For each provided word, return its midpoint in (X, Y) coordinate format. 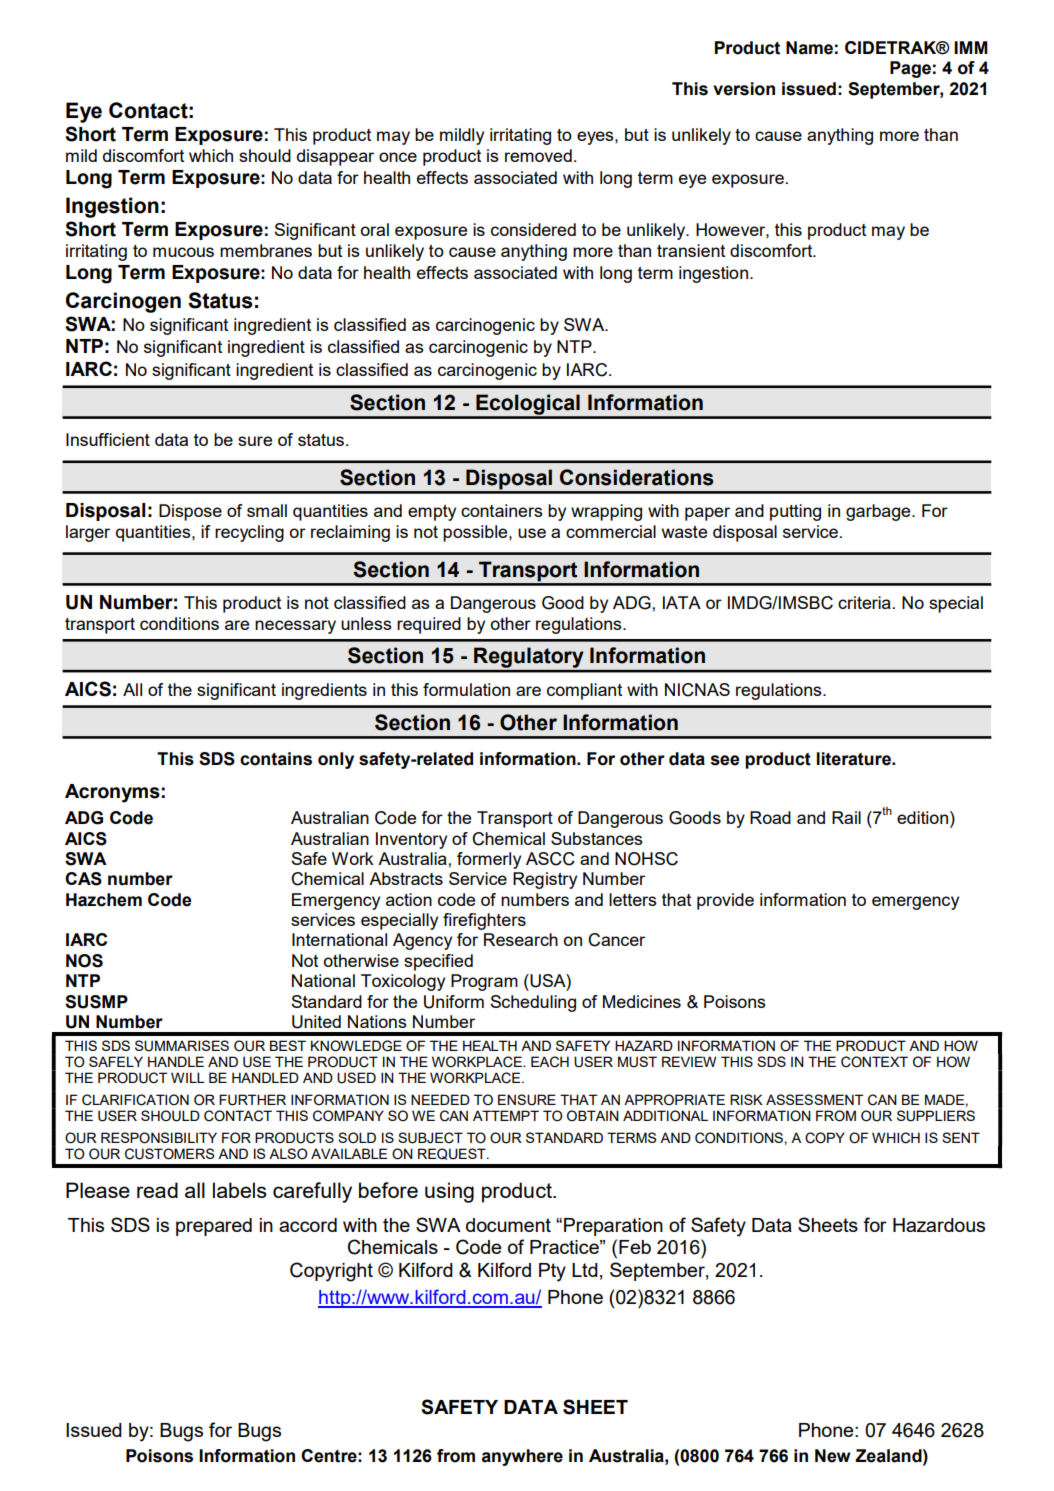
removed (538, 155)
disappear (335, 157)
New (833, 1456)
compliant (584, 691)
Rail (846, 817)
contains (276, 759)
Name (809, 48)
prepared (214, 1227)
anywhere (522, 1457)
